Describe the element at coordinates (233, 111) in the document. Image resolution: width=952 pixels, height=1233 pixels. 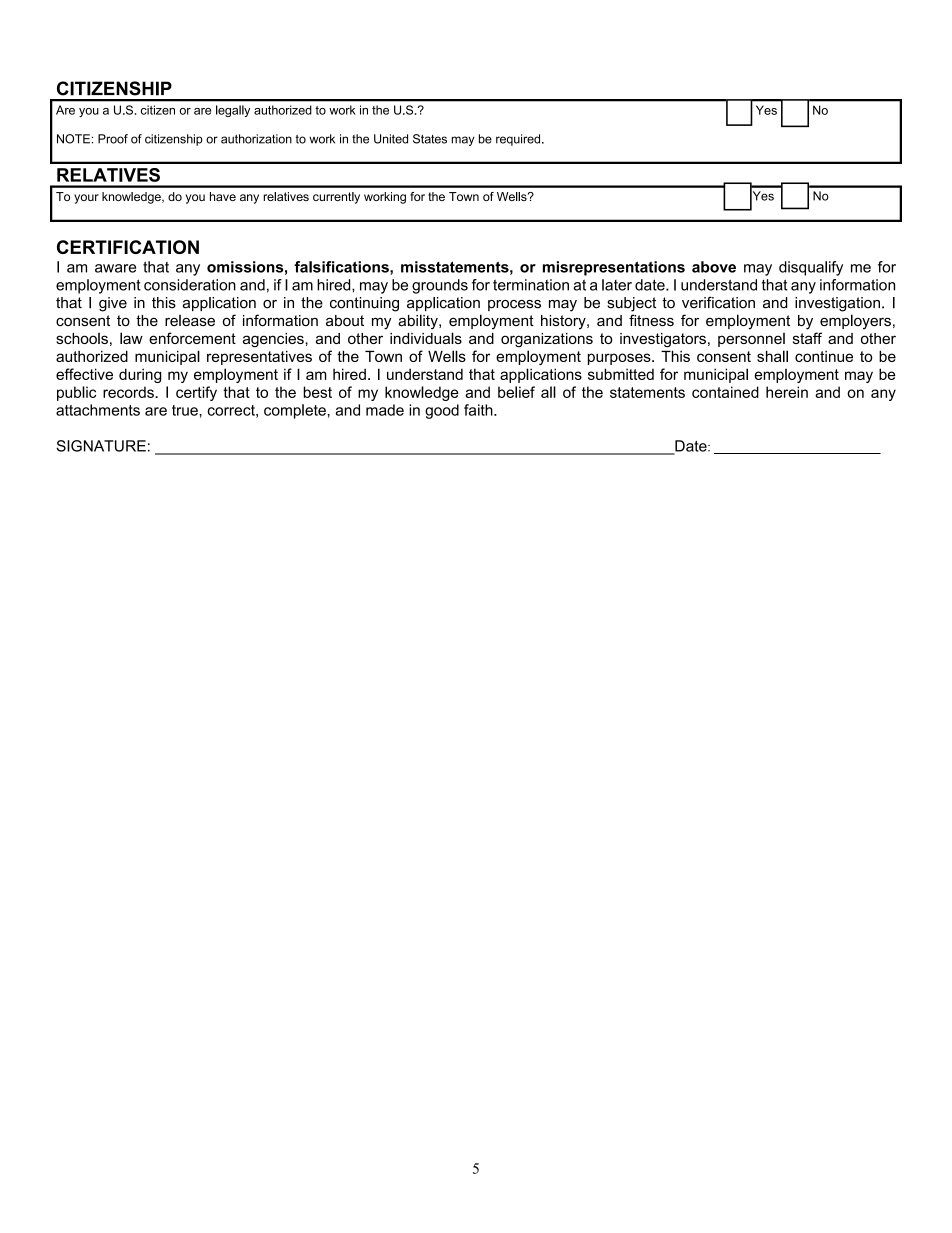
I see `legally` at that location.
